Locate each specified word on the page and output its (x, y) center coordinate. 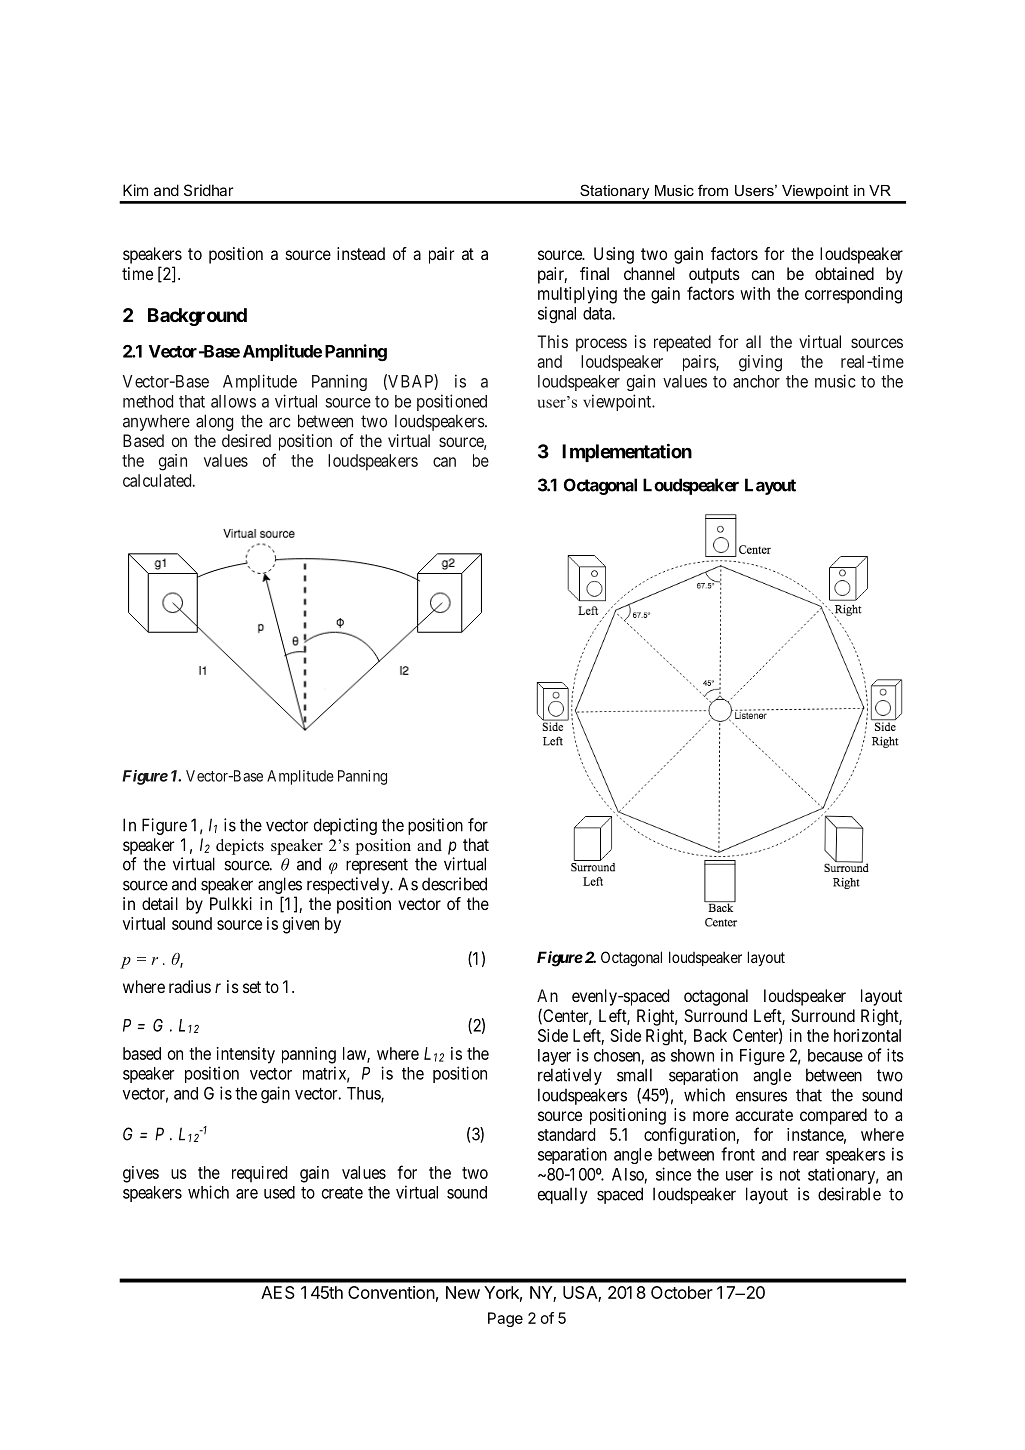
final (594, 273)
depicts (240, 847)
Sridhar (208, 190)
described (454, 884)
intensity (246, 1055)
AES (278, 1292)
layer (554, 1057)
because (835, 1055)
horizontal (867, 1035)
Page (505, 1319)
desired (246, 440)
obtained (844, 273)
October (682, 1292)
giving (760, 363)
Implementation (627, 453)
